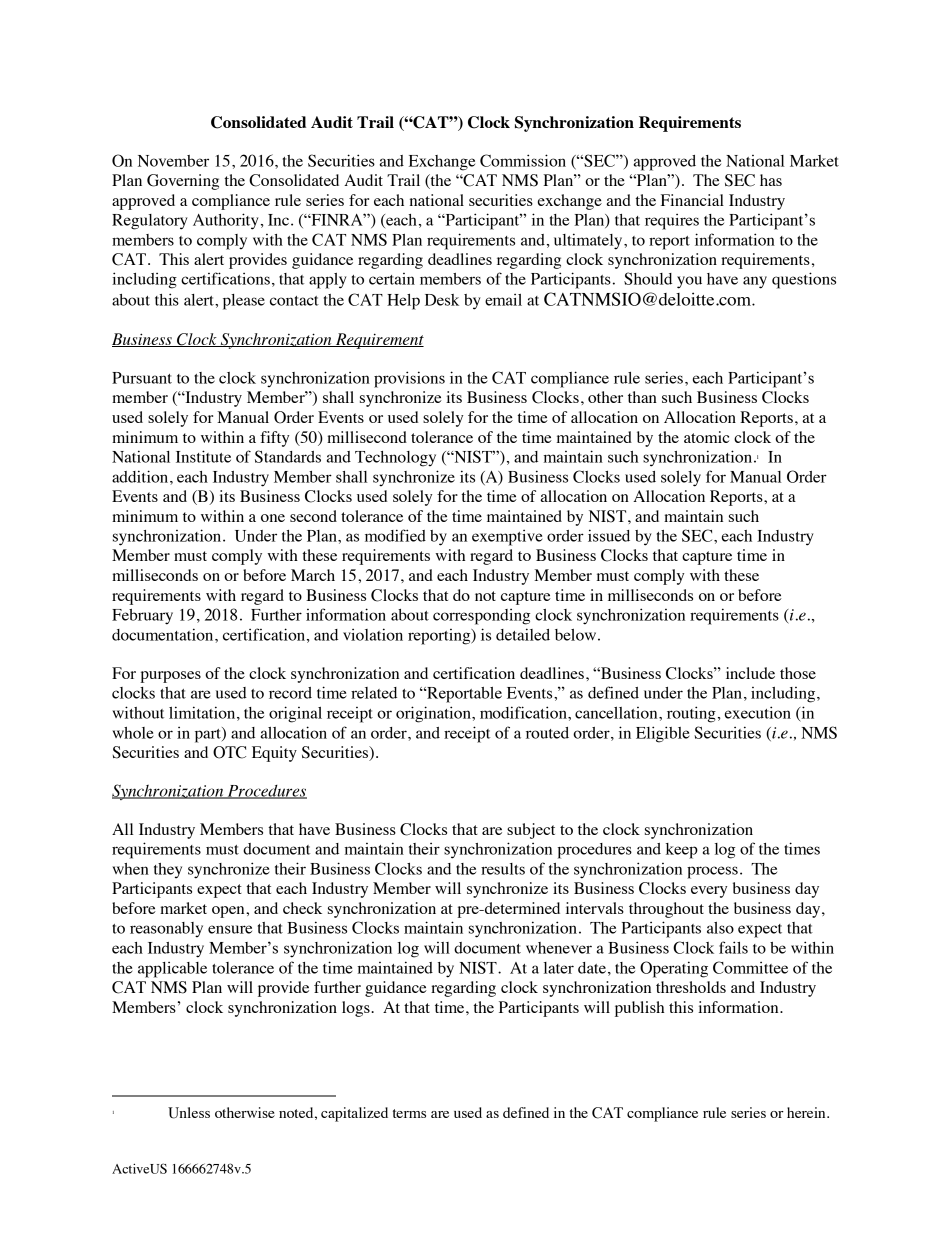 This image has height=1233, width=952. What do you see at coordinates (523, 160) in the image?
I see `Commission` at bounding box center [523, 160].
